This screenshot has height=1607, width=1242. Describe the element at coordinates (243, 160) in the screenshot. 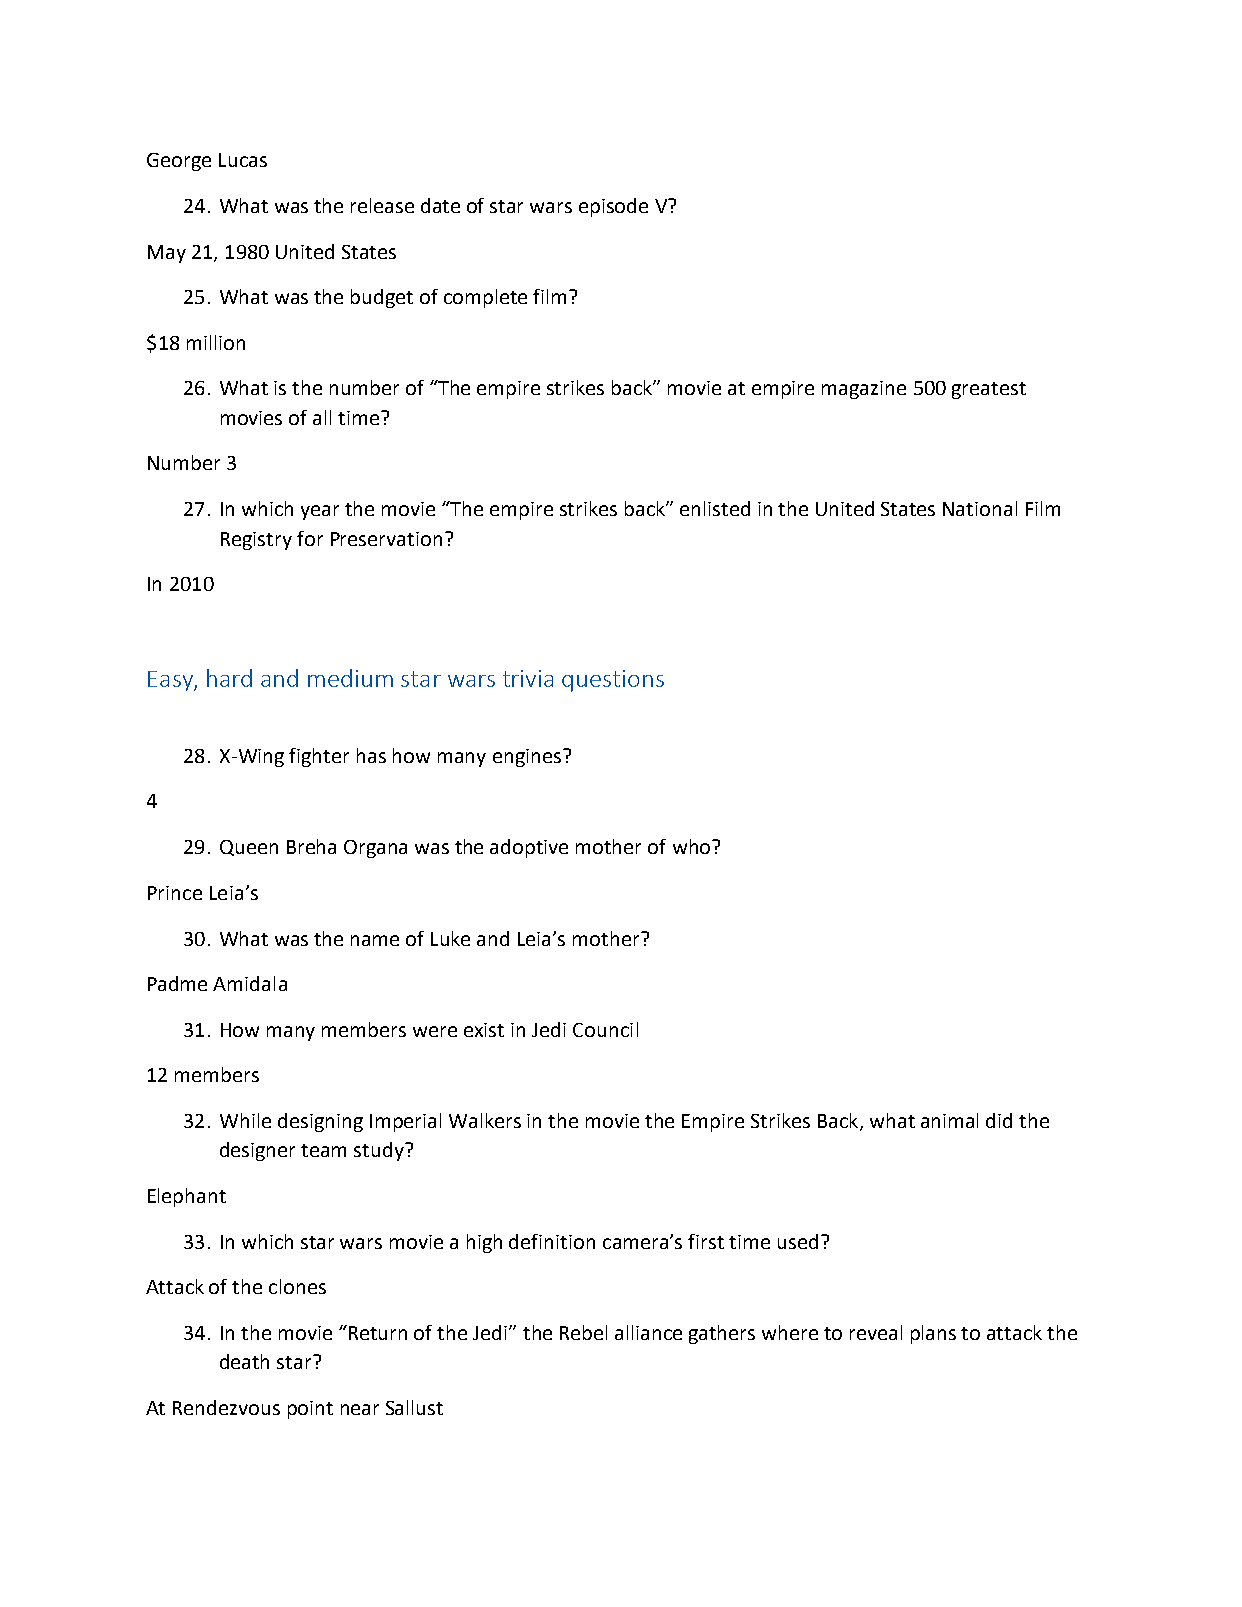

I see `Lucas` at that location.
